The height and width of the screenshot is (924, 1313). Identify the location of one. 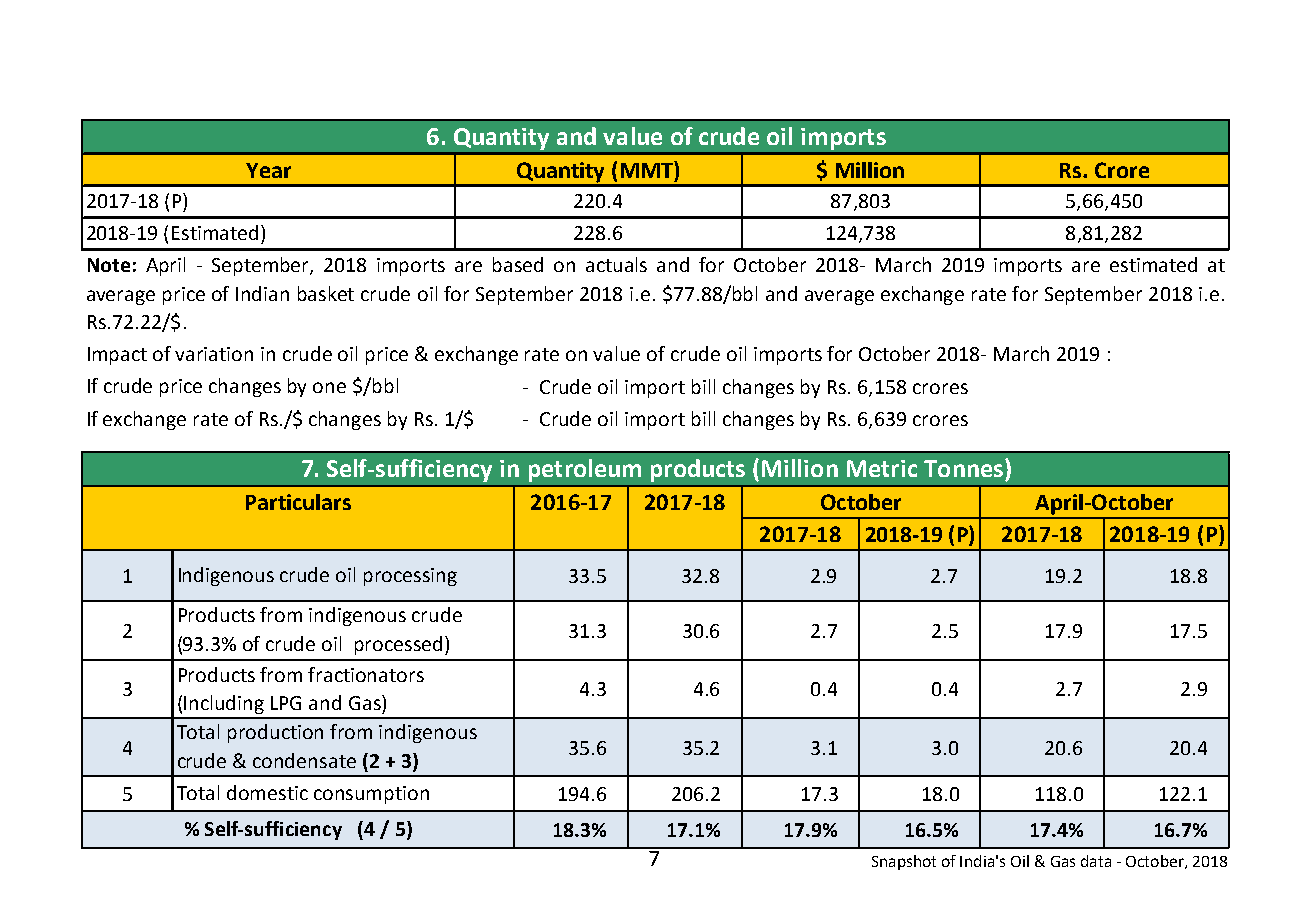
(329, 387).
